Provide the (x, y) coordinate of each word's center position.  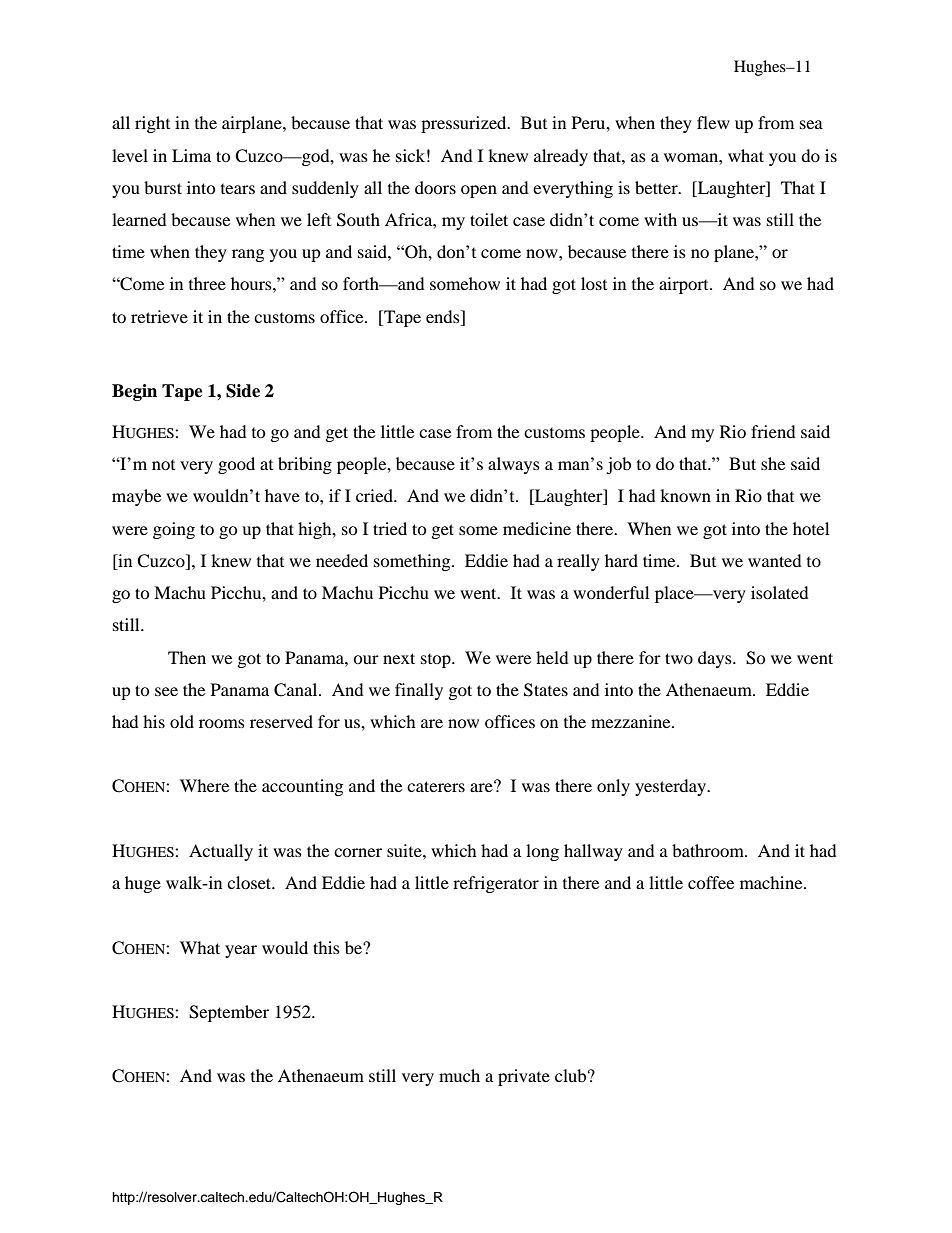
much (459, 1075)
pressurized (465, 124)
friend (773, 431)
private (524, 1077)
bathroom (709, 850)
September (229, 1013)
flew (713, 122)
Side (243, 391)
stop (437, 661)
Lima (191, 155)
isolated (780, 592)
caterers (436, 786)
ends (444, 316)
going (174, 530)
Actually (221, 852)
